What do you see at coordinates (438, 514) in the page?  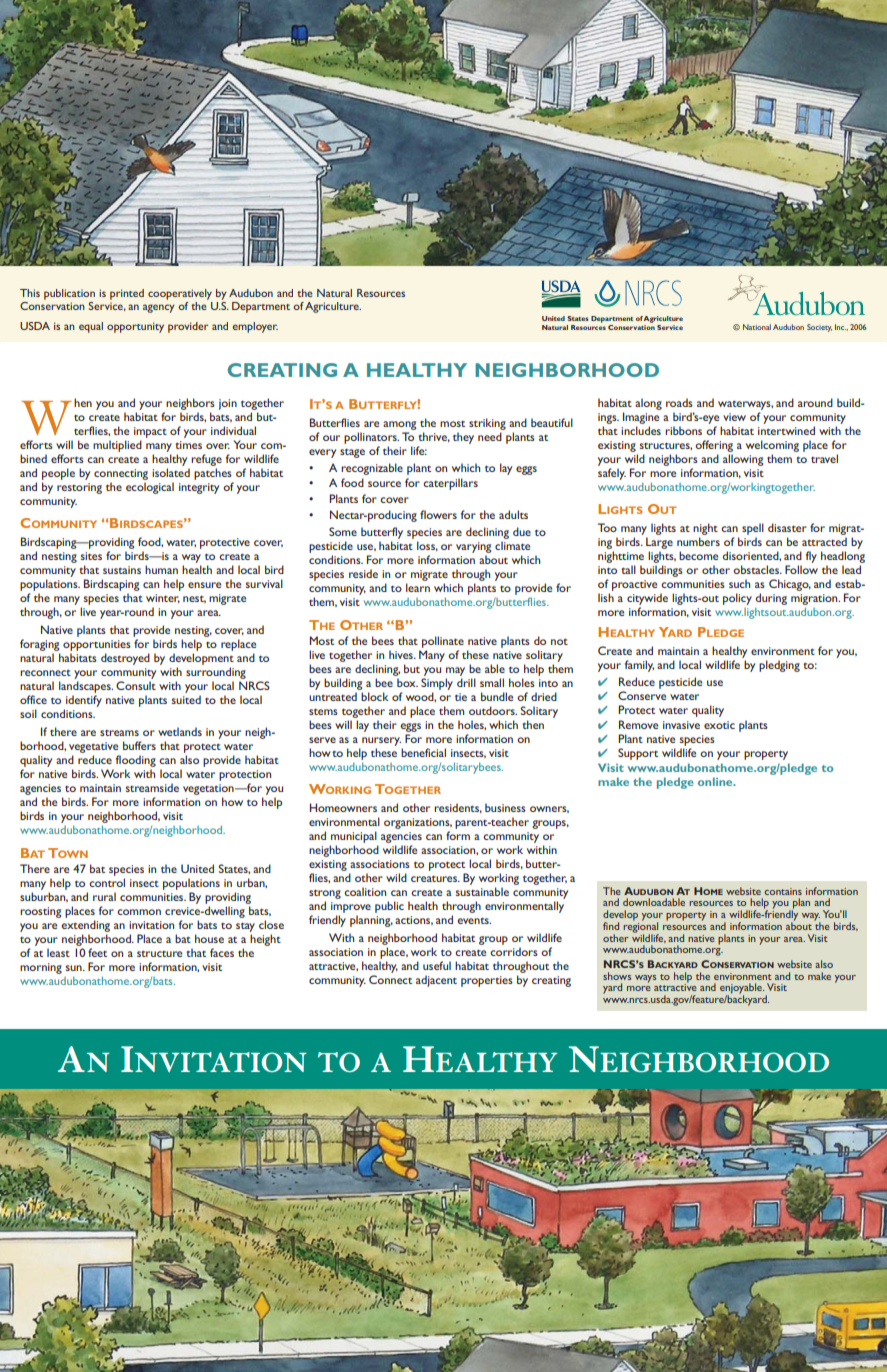 I see `flowers` at bounding box center [438, 514].
